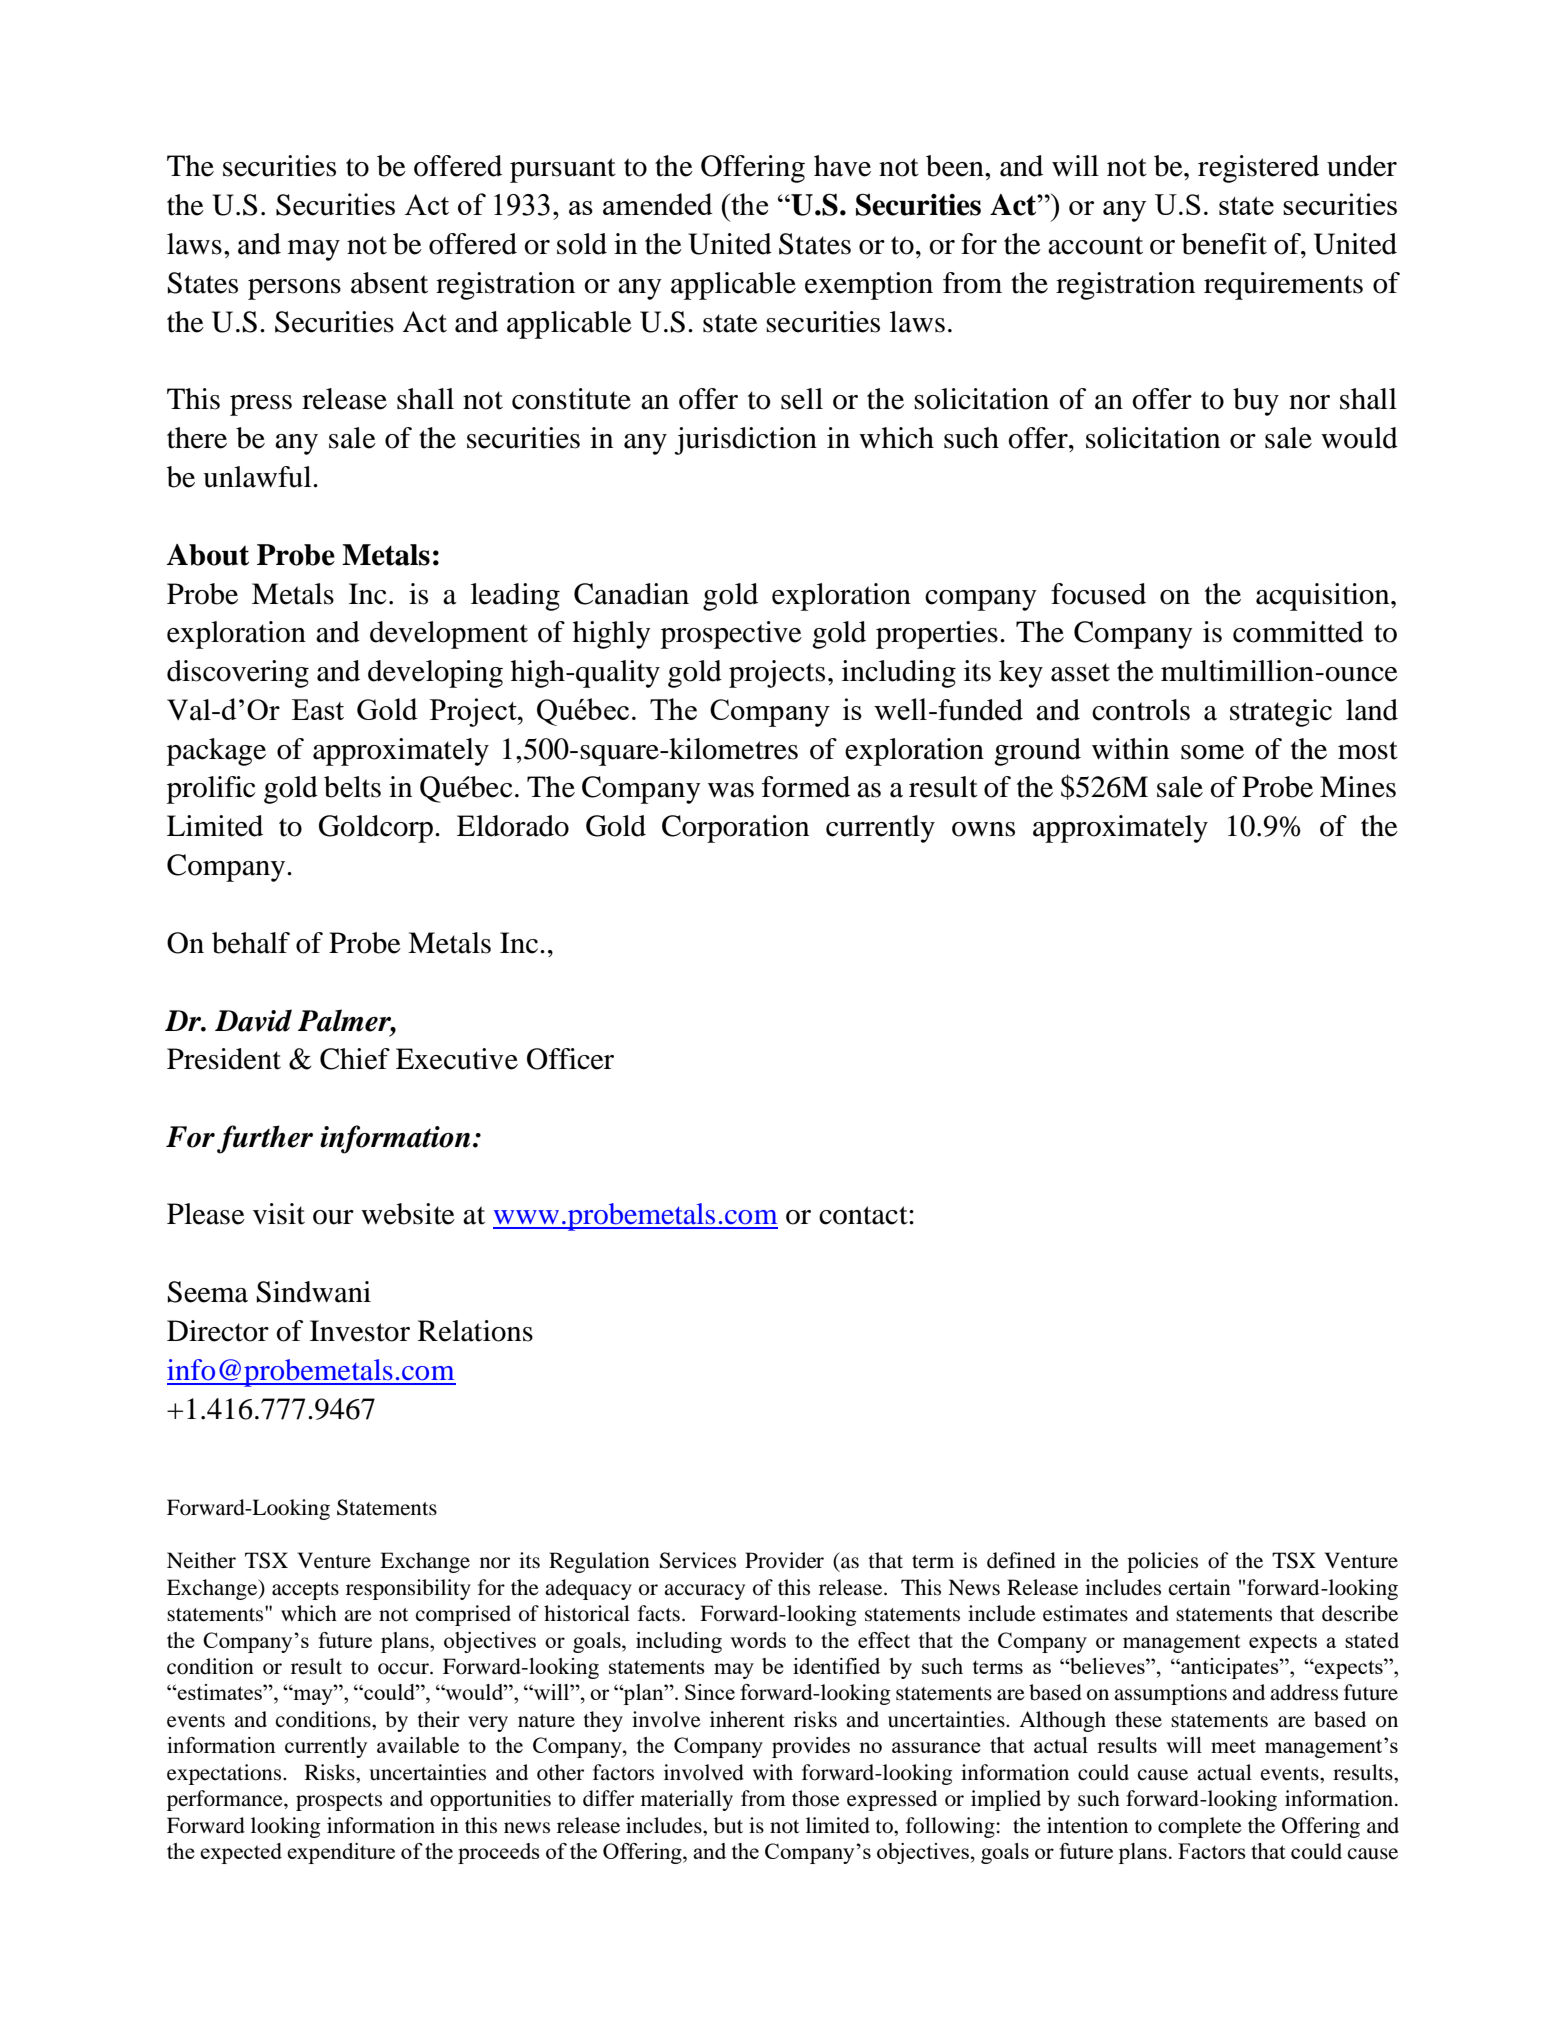  What do you see at coordinates (842, 166) in the page?
I see `have` at bounding box center [842, 166].
